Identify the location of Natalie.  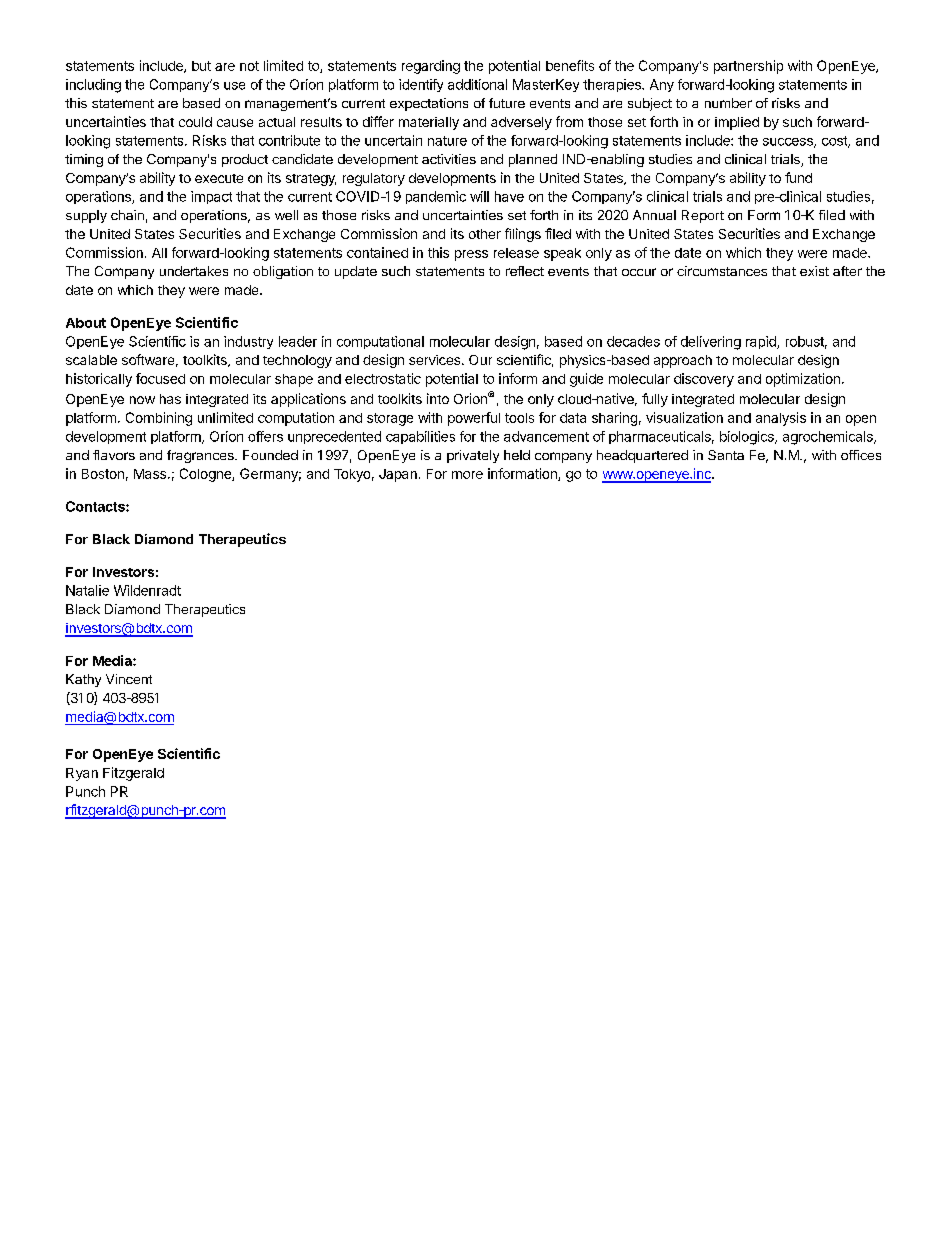
(87, 590).
